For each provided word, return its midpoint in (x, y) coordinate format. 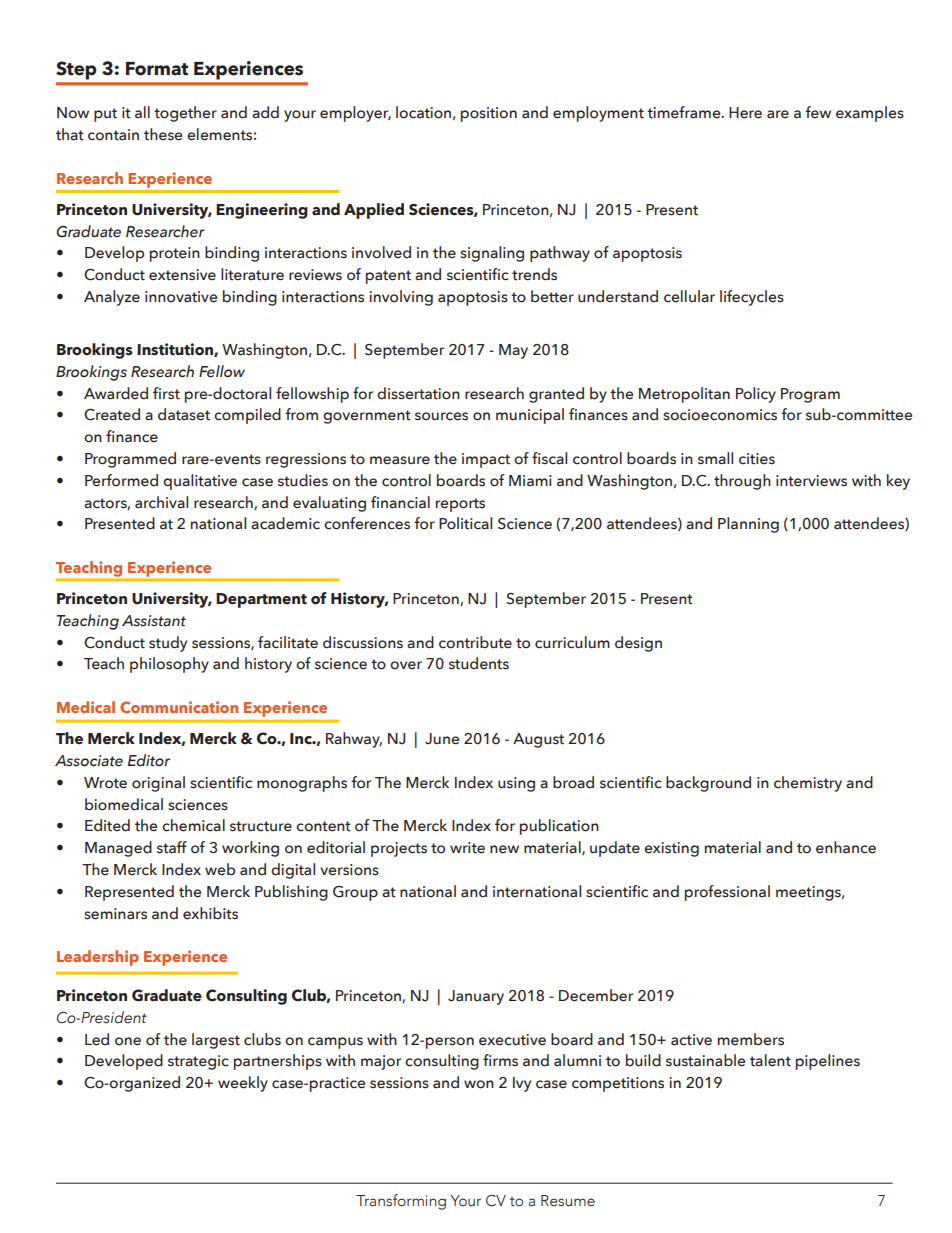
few (818, 112)
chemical (193, 825)
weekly (243, 1084)
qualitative (200, 482)
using (516, 784)
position (489, 114)
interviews (811, 481)
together (185, 114)
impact (486, 460)
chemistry (808, 784)
